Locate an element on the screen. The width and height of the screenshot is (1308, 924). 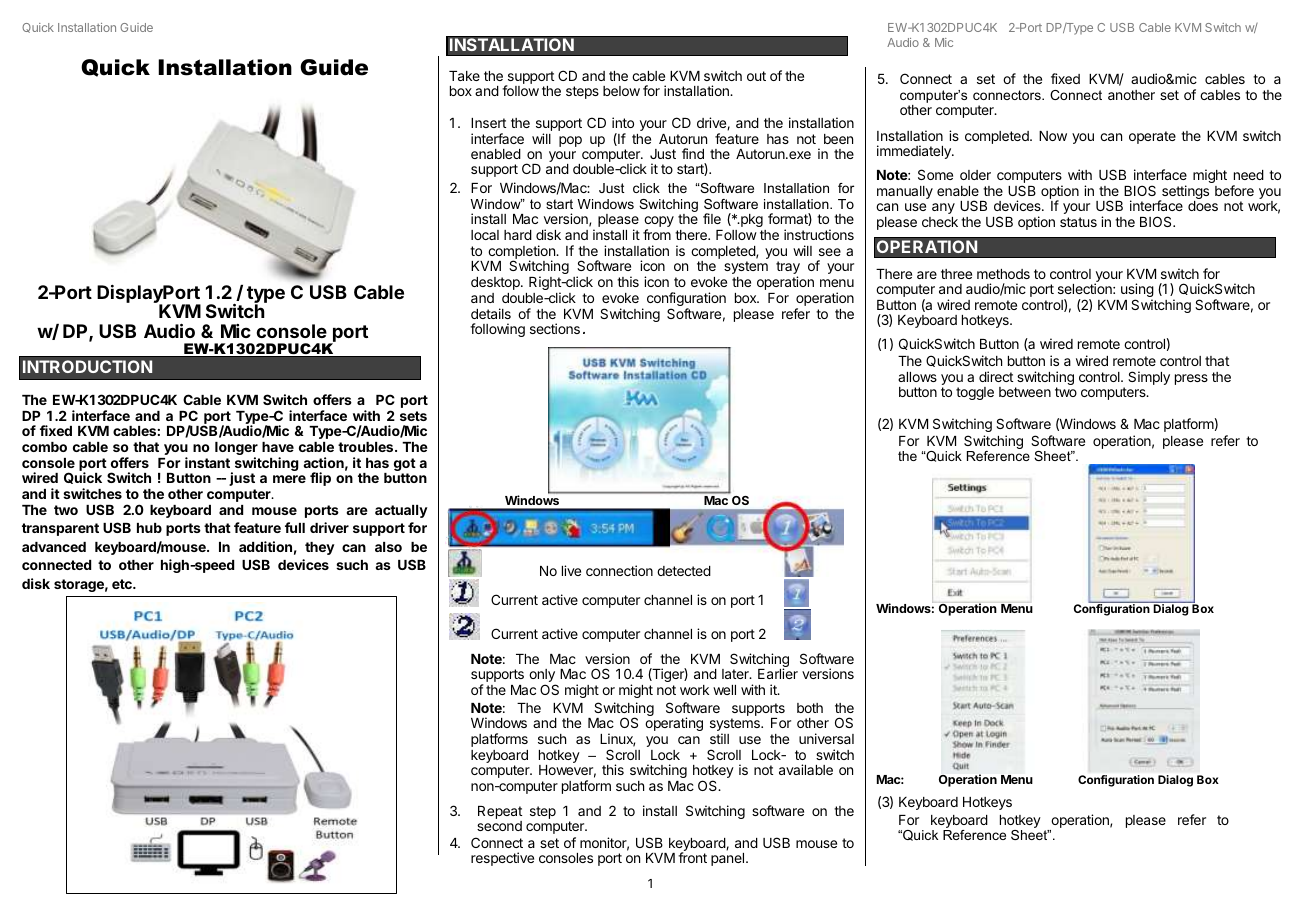
second is located at coordinates (499, 826).
